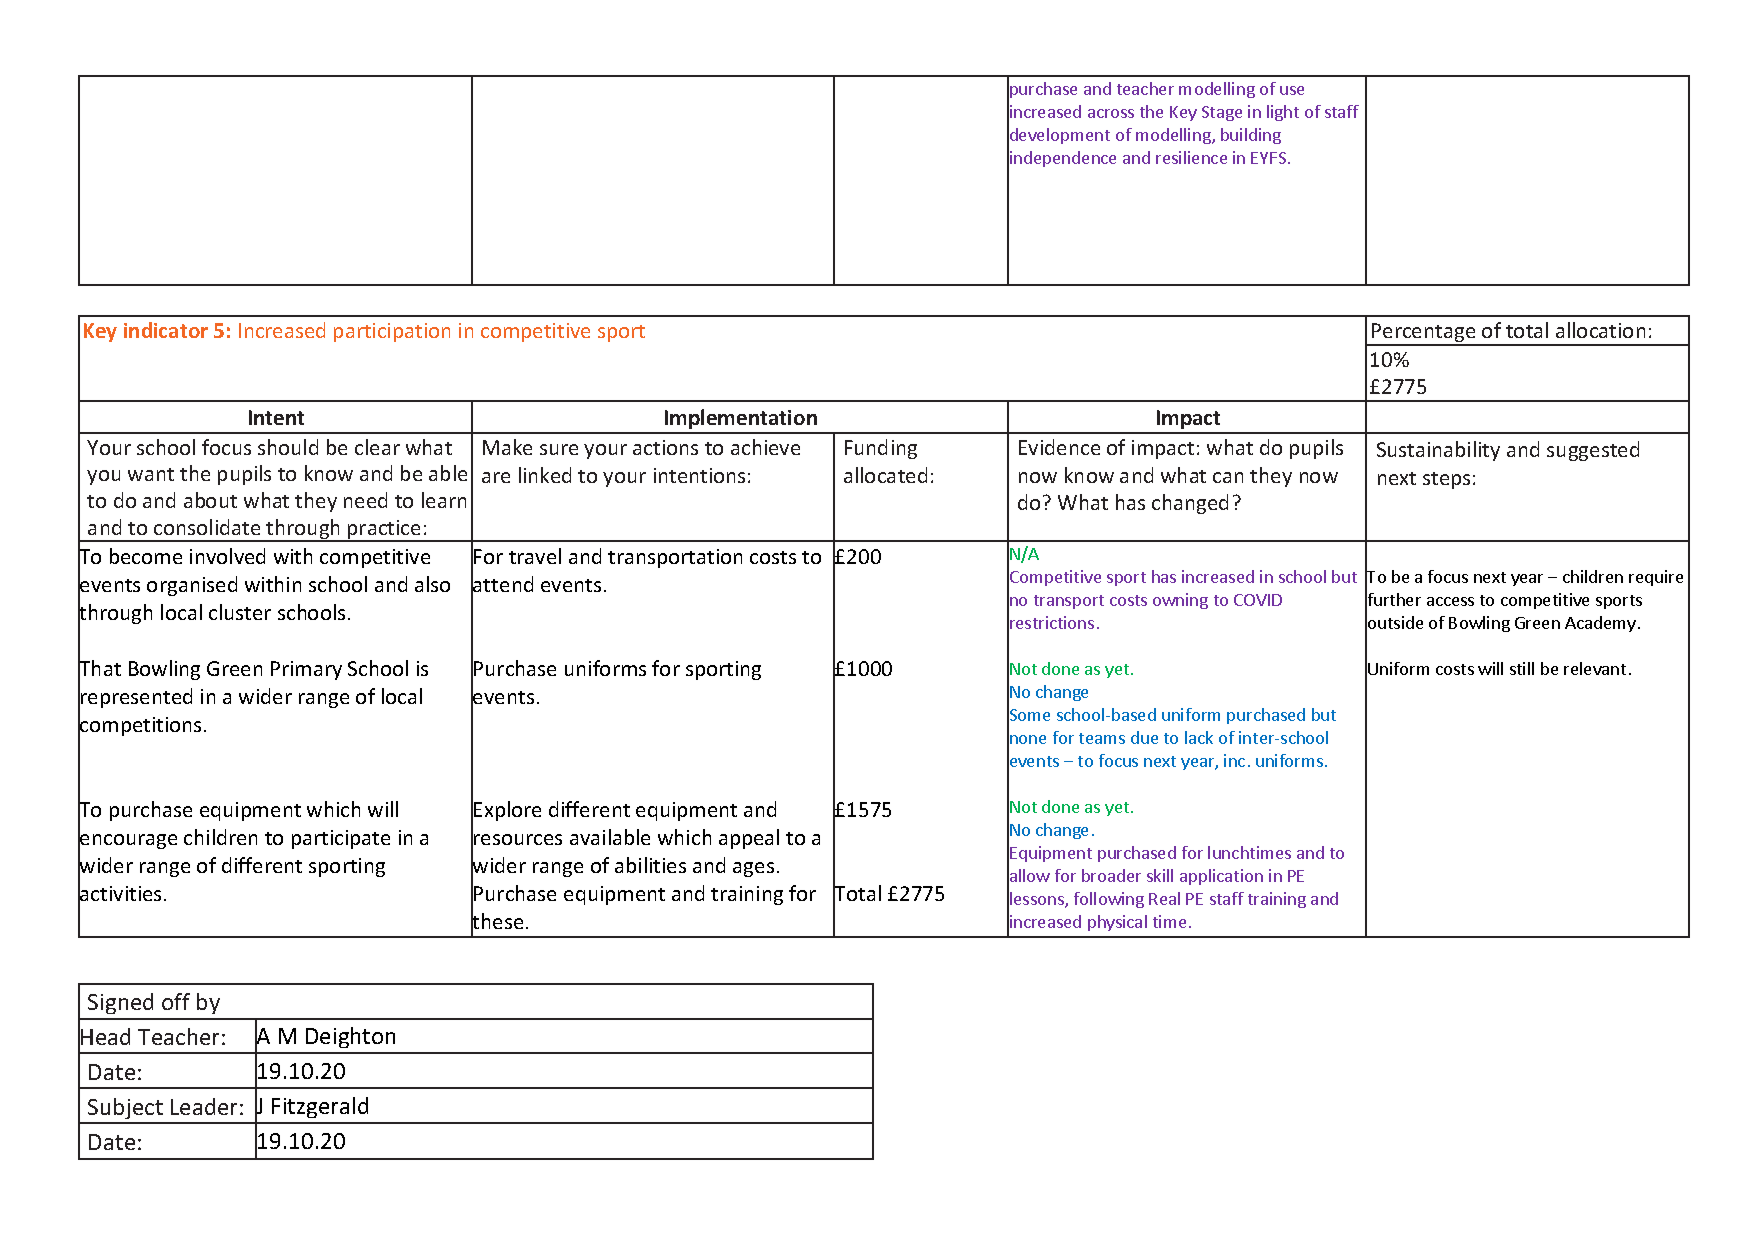 Image resolution: width=1763 pixels, height=1247 pixels. Describe the element at coordinates (1199, 737) in the screenshot. I see `lack` at that location.
